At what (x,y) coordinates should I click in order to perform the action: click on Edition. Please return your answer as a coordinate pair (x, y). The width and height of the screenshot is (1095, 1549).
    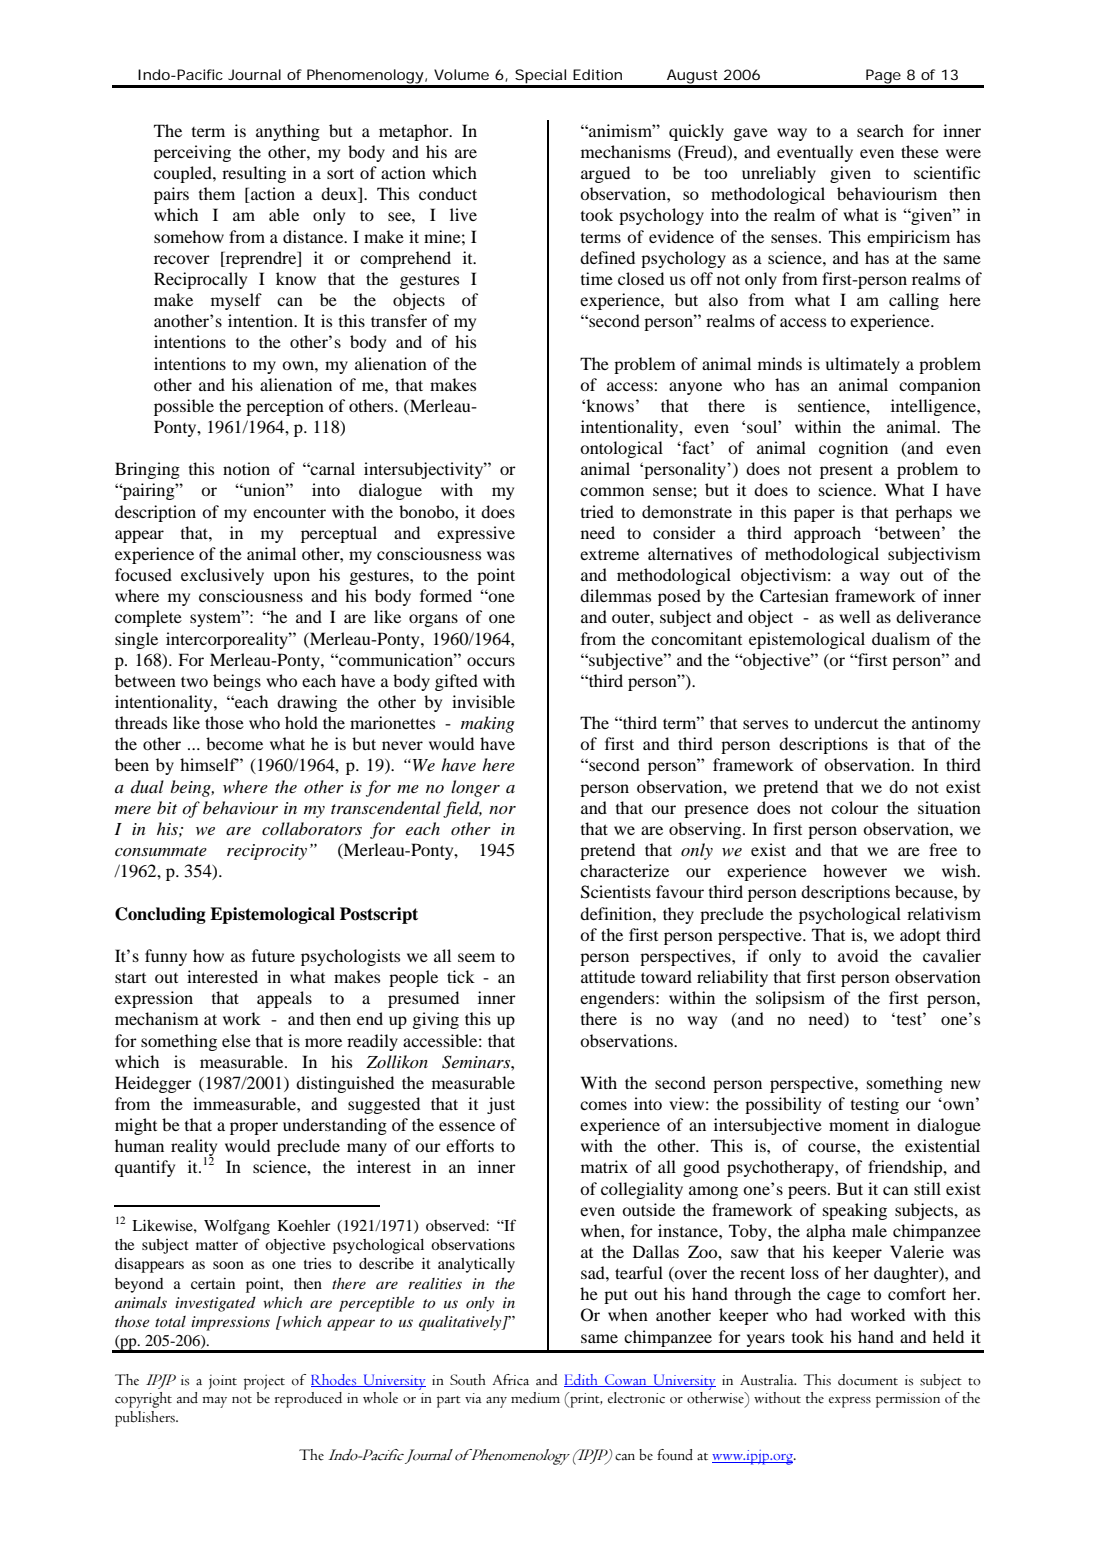
    Looking at the image, I should click on (597, 74).
